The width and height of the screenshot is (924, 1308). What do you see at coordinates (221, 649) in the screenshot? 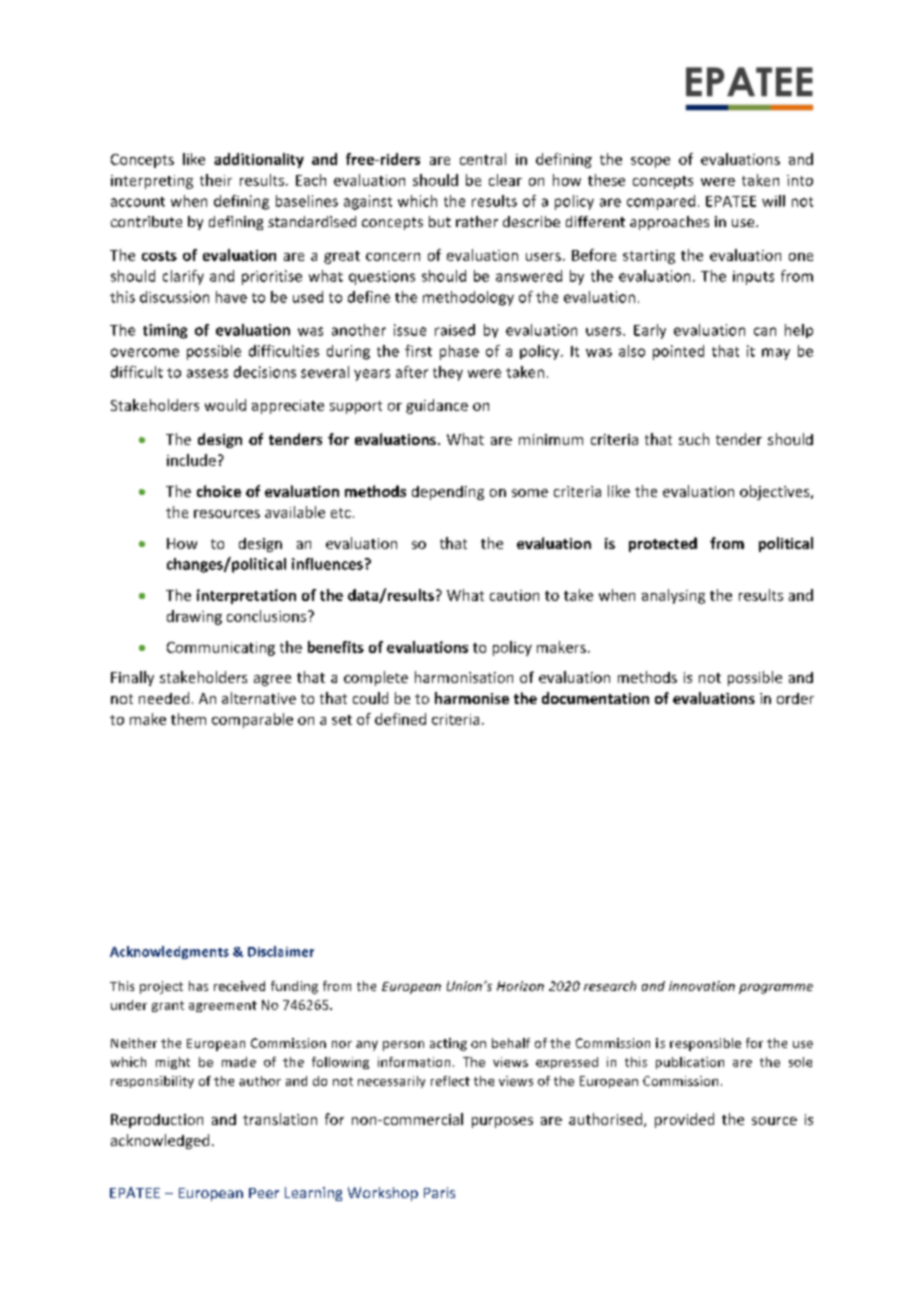
I see `Communicating` at bounding box center [221, 649].
